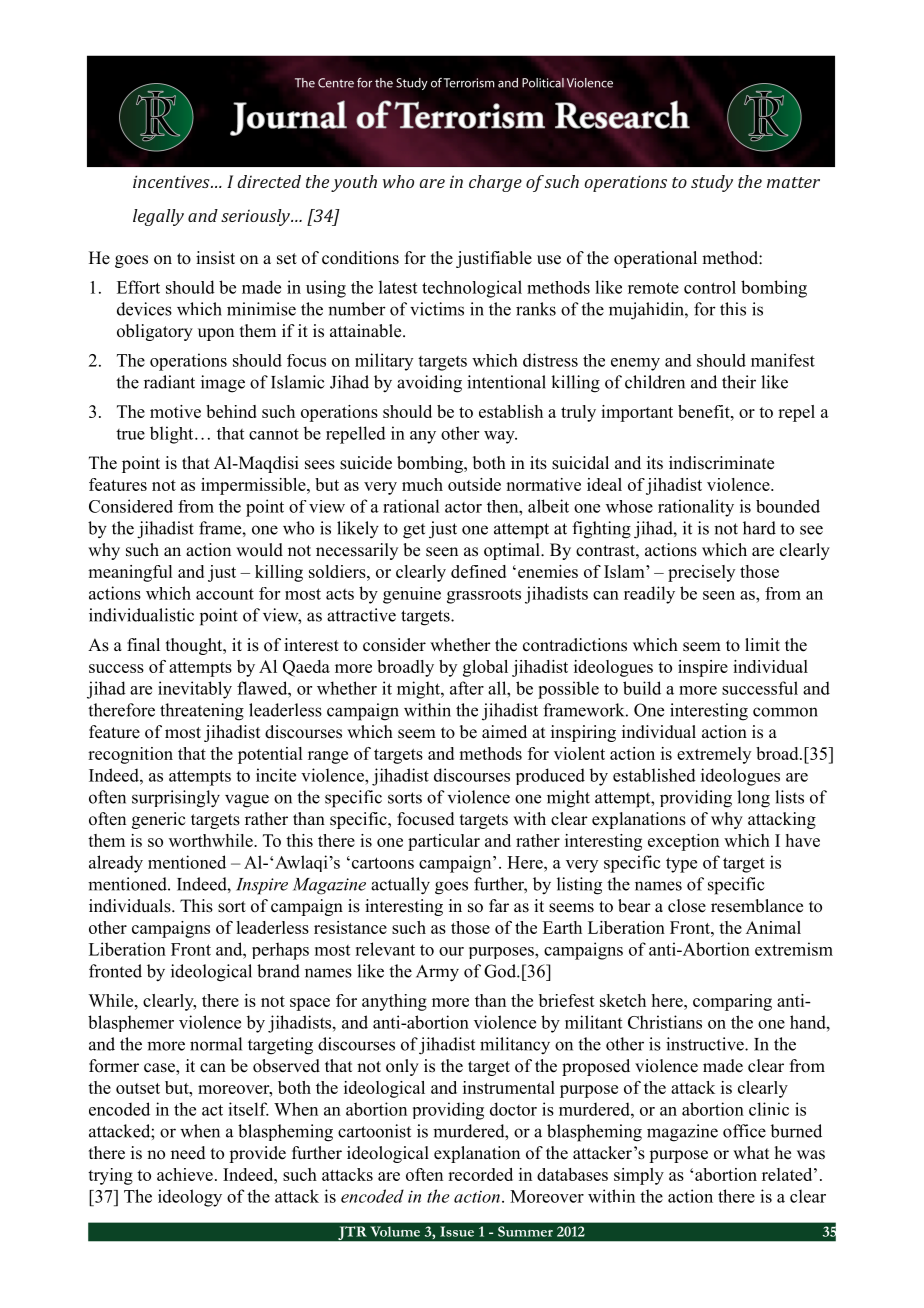  What do you see at coordinates (504, 732) in the screenshot?
I see `aimed` at bounding box center [504, 732].
